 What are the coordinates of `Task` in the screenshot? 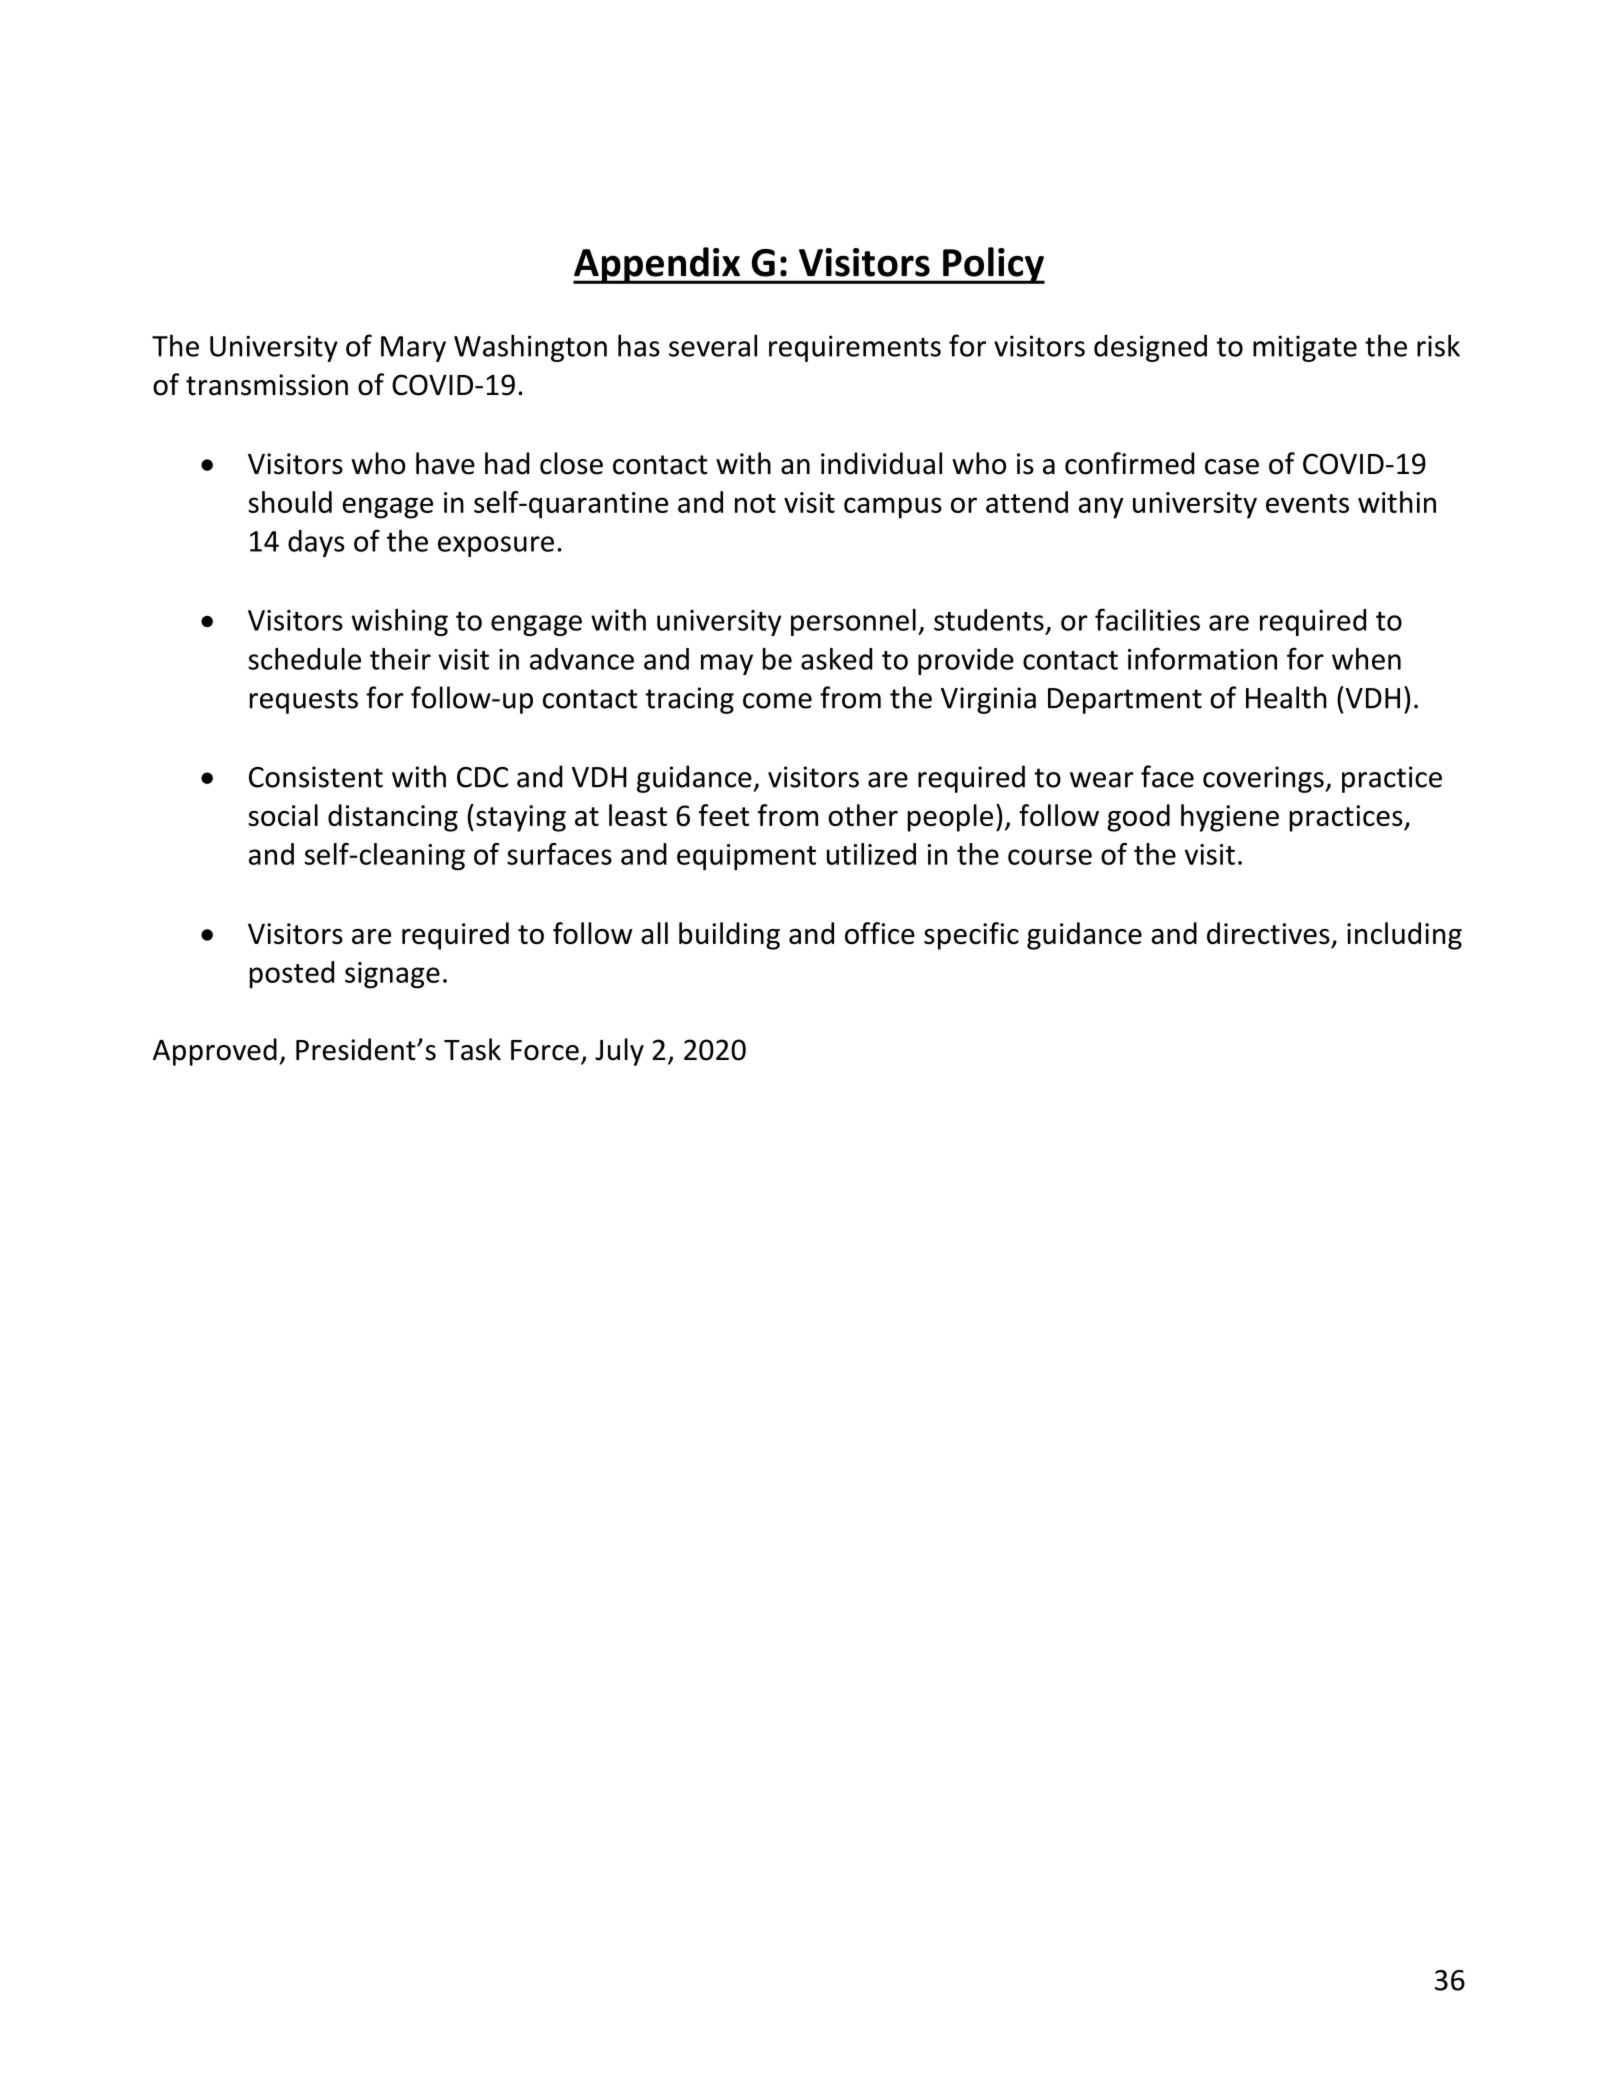 It's located at (472, 1049).
